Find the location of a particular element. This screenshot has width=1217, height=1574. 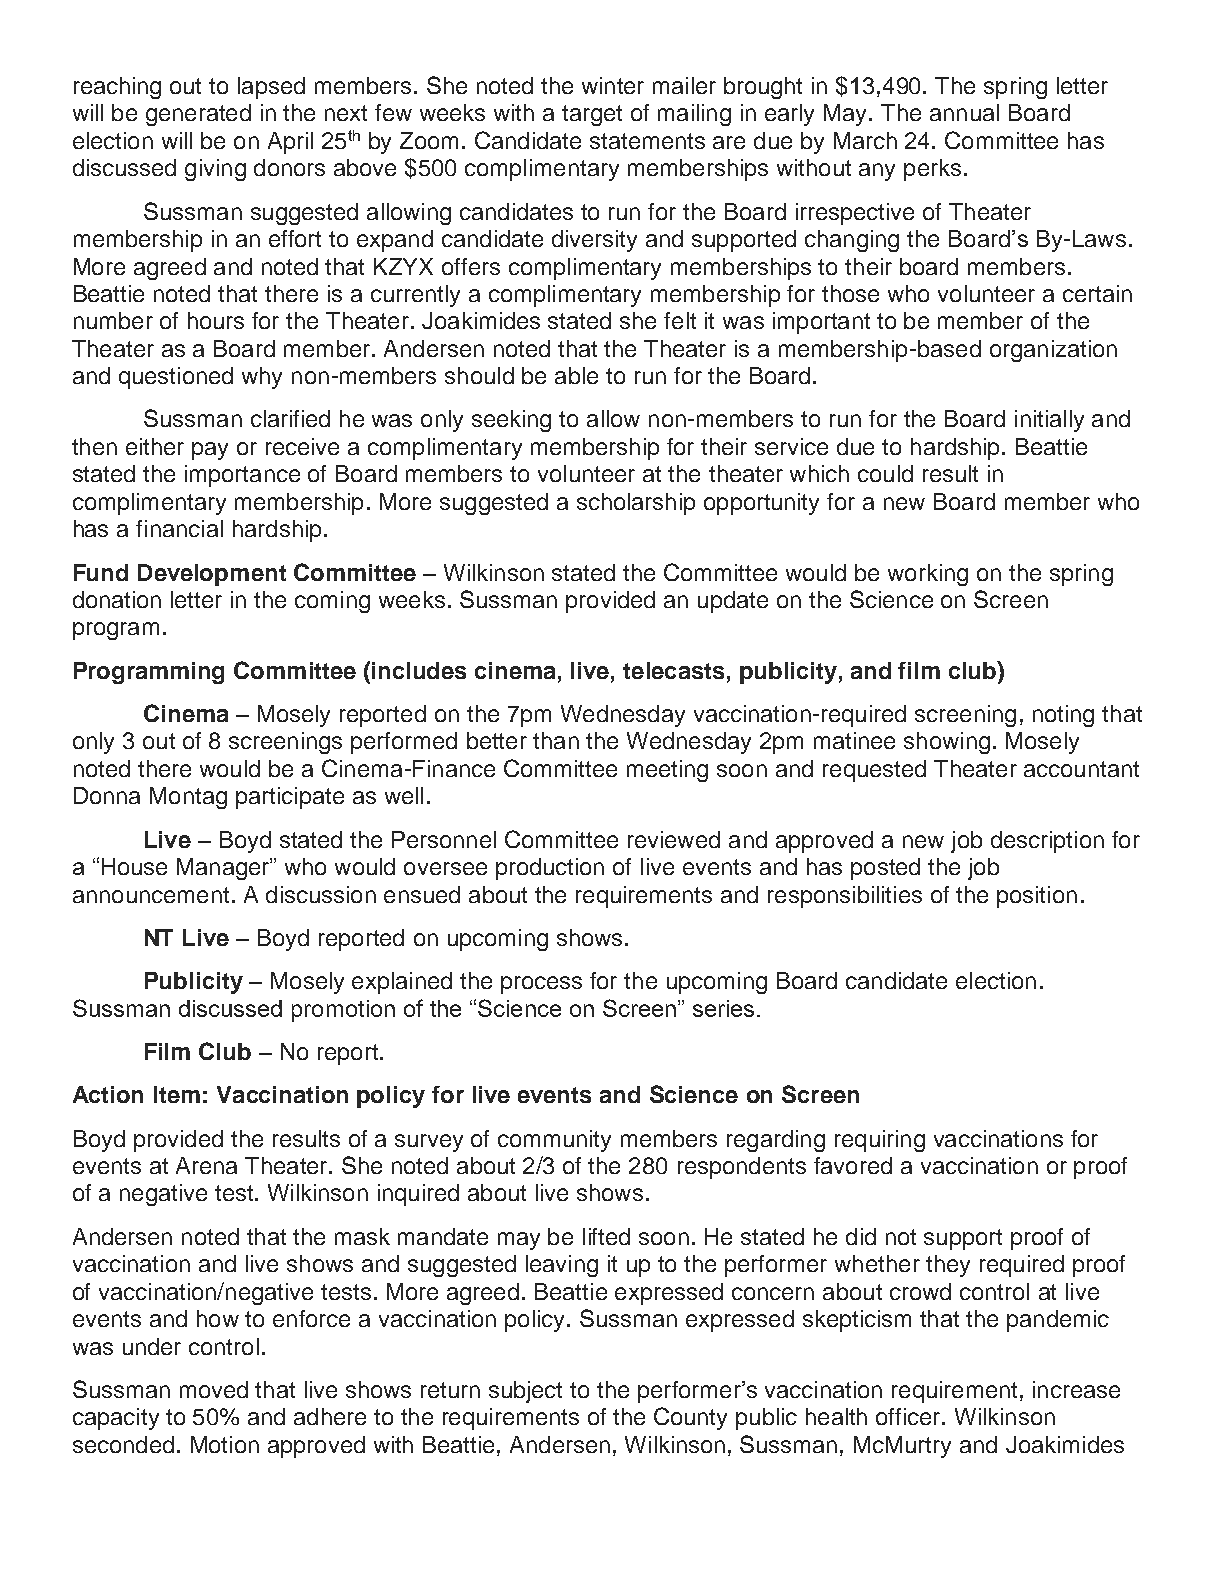

generated is located at coordinates (198, 115).
